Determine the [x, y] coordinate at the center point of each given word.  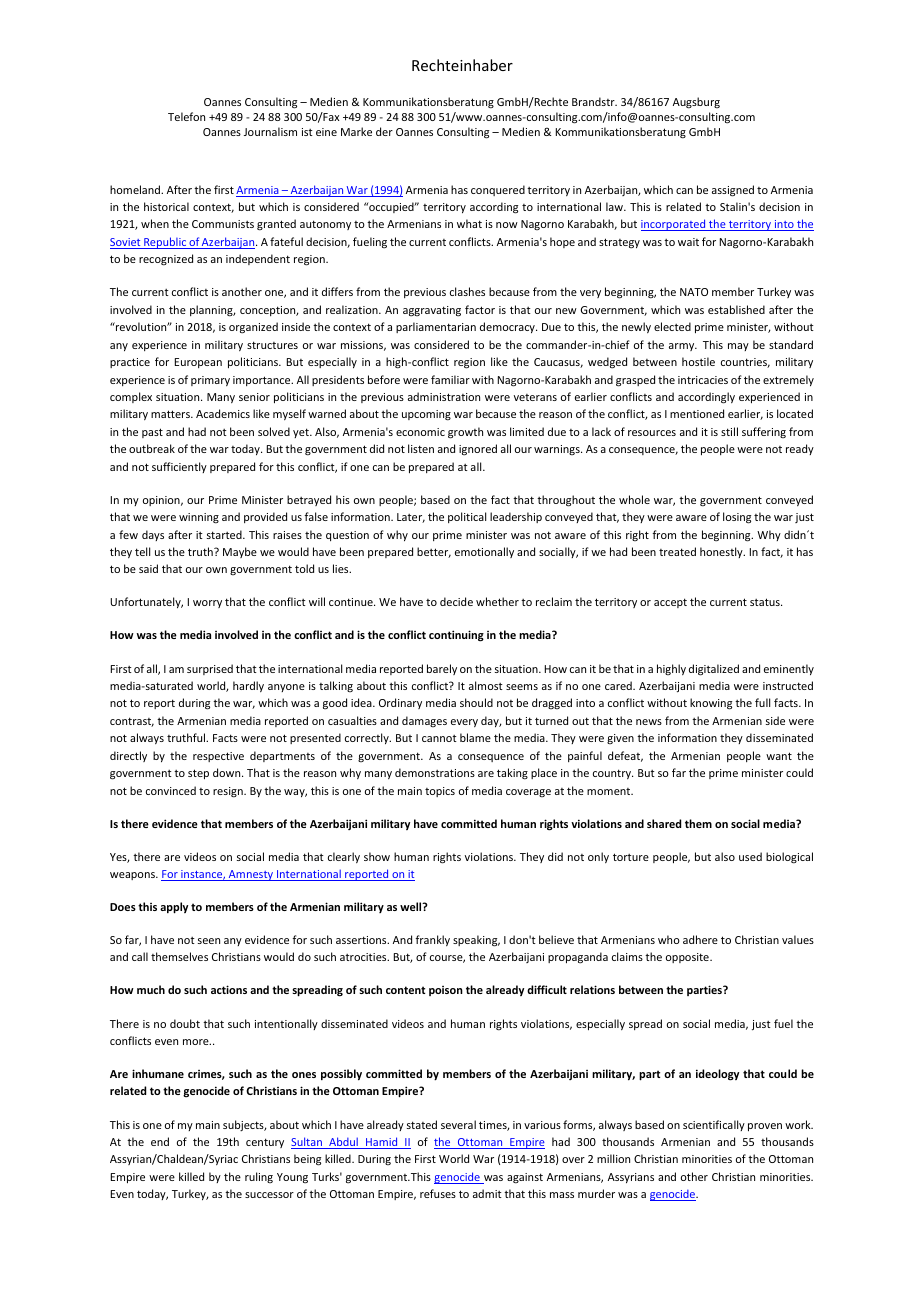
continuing [456, 636]
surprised [210, 669]
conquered [498, 190]
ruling [259, 1177]
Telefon [186, 116]
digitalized [714, 670]
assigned [733, 191]
